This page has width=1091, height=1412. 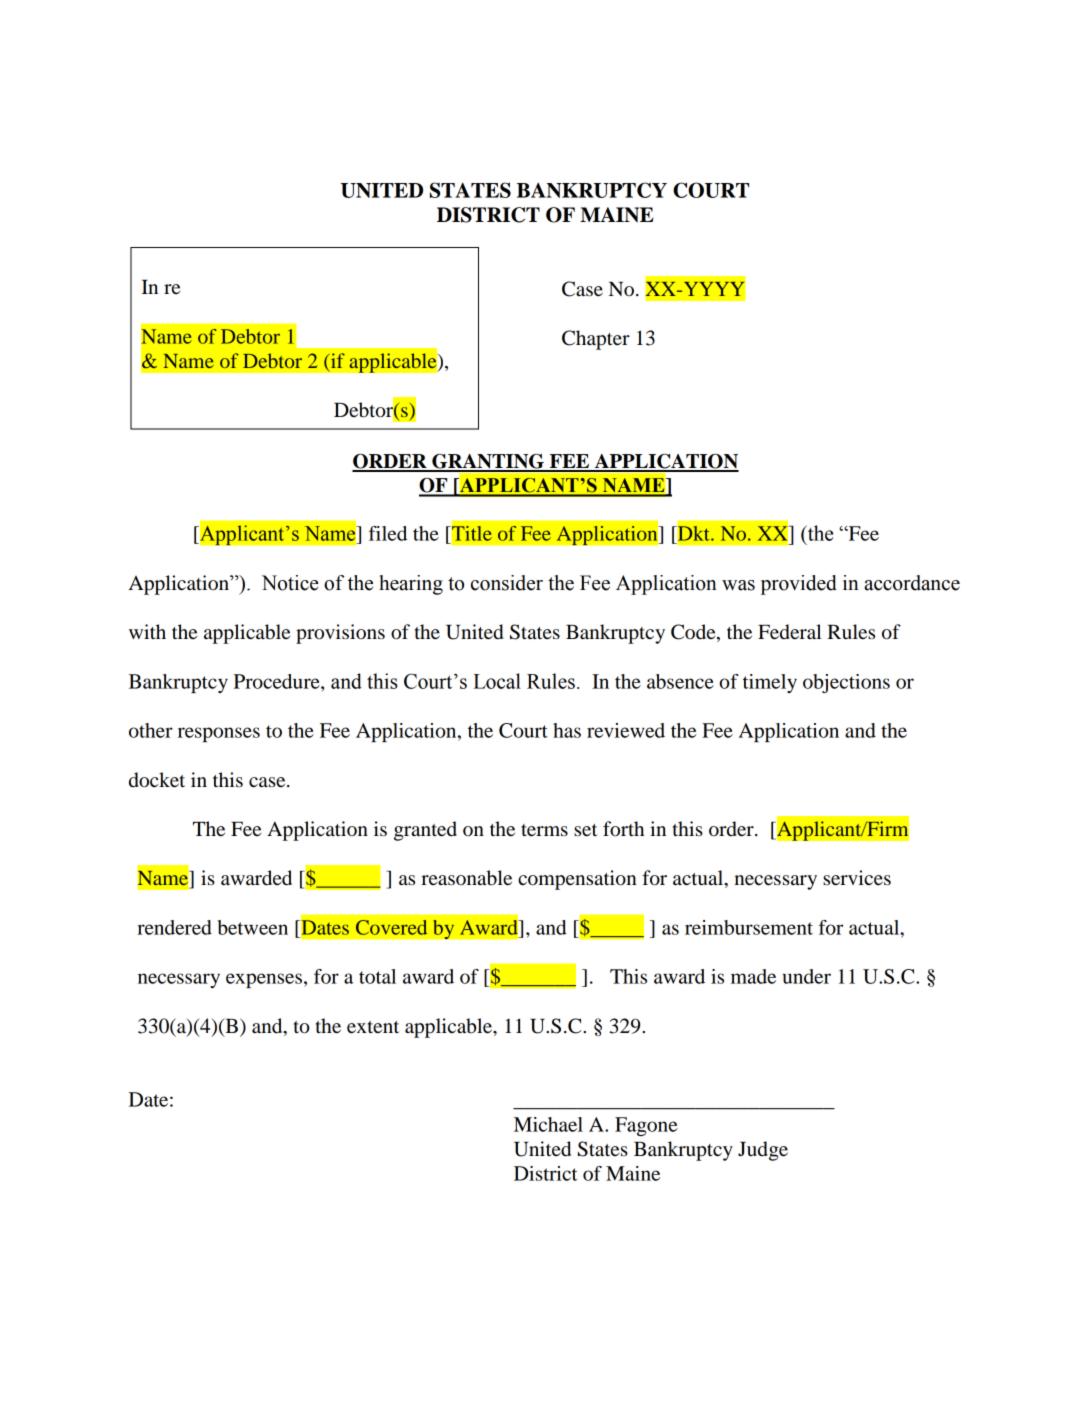 I want to click on Chapter, so click(x=596, y=340).
